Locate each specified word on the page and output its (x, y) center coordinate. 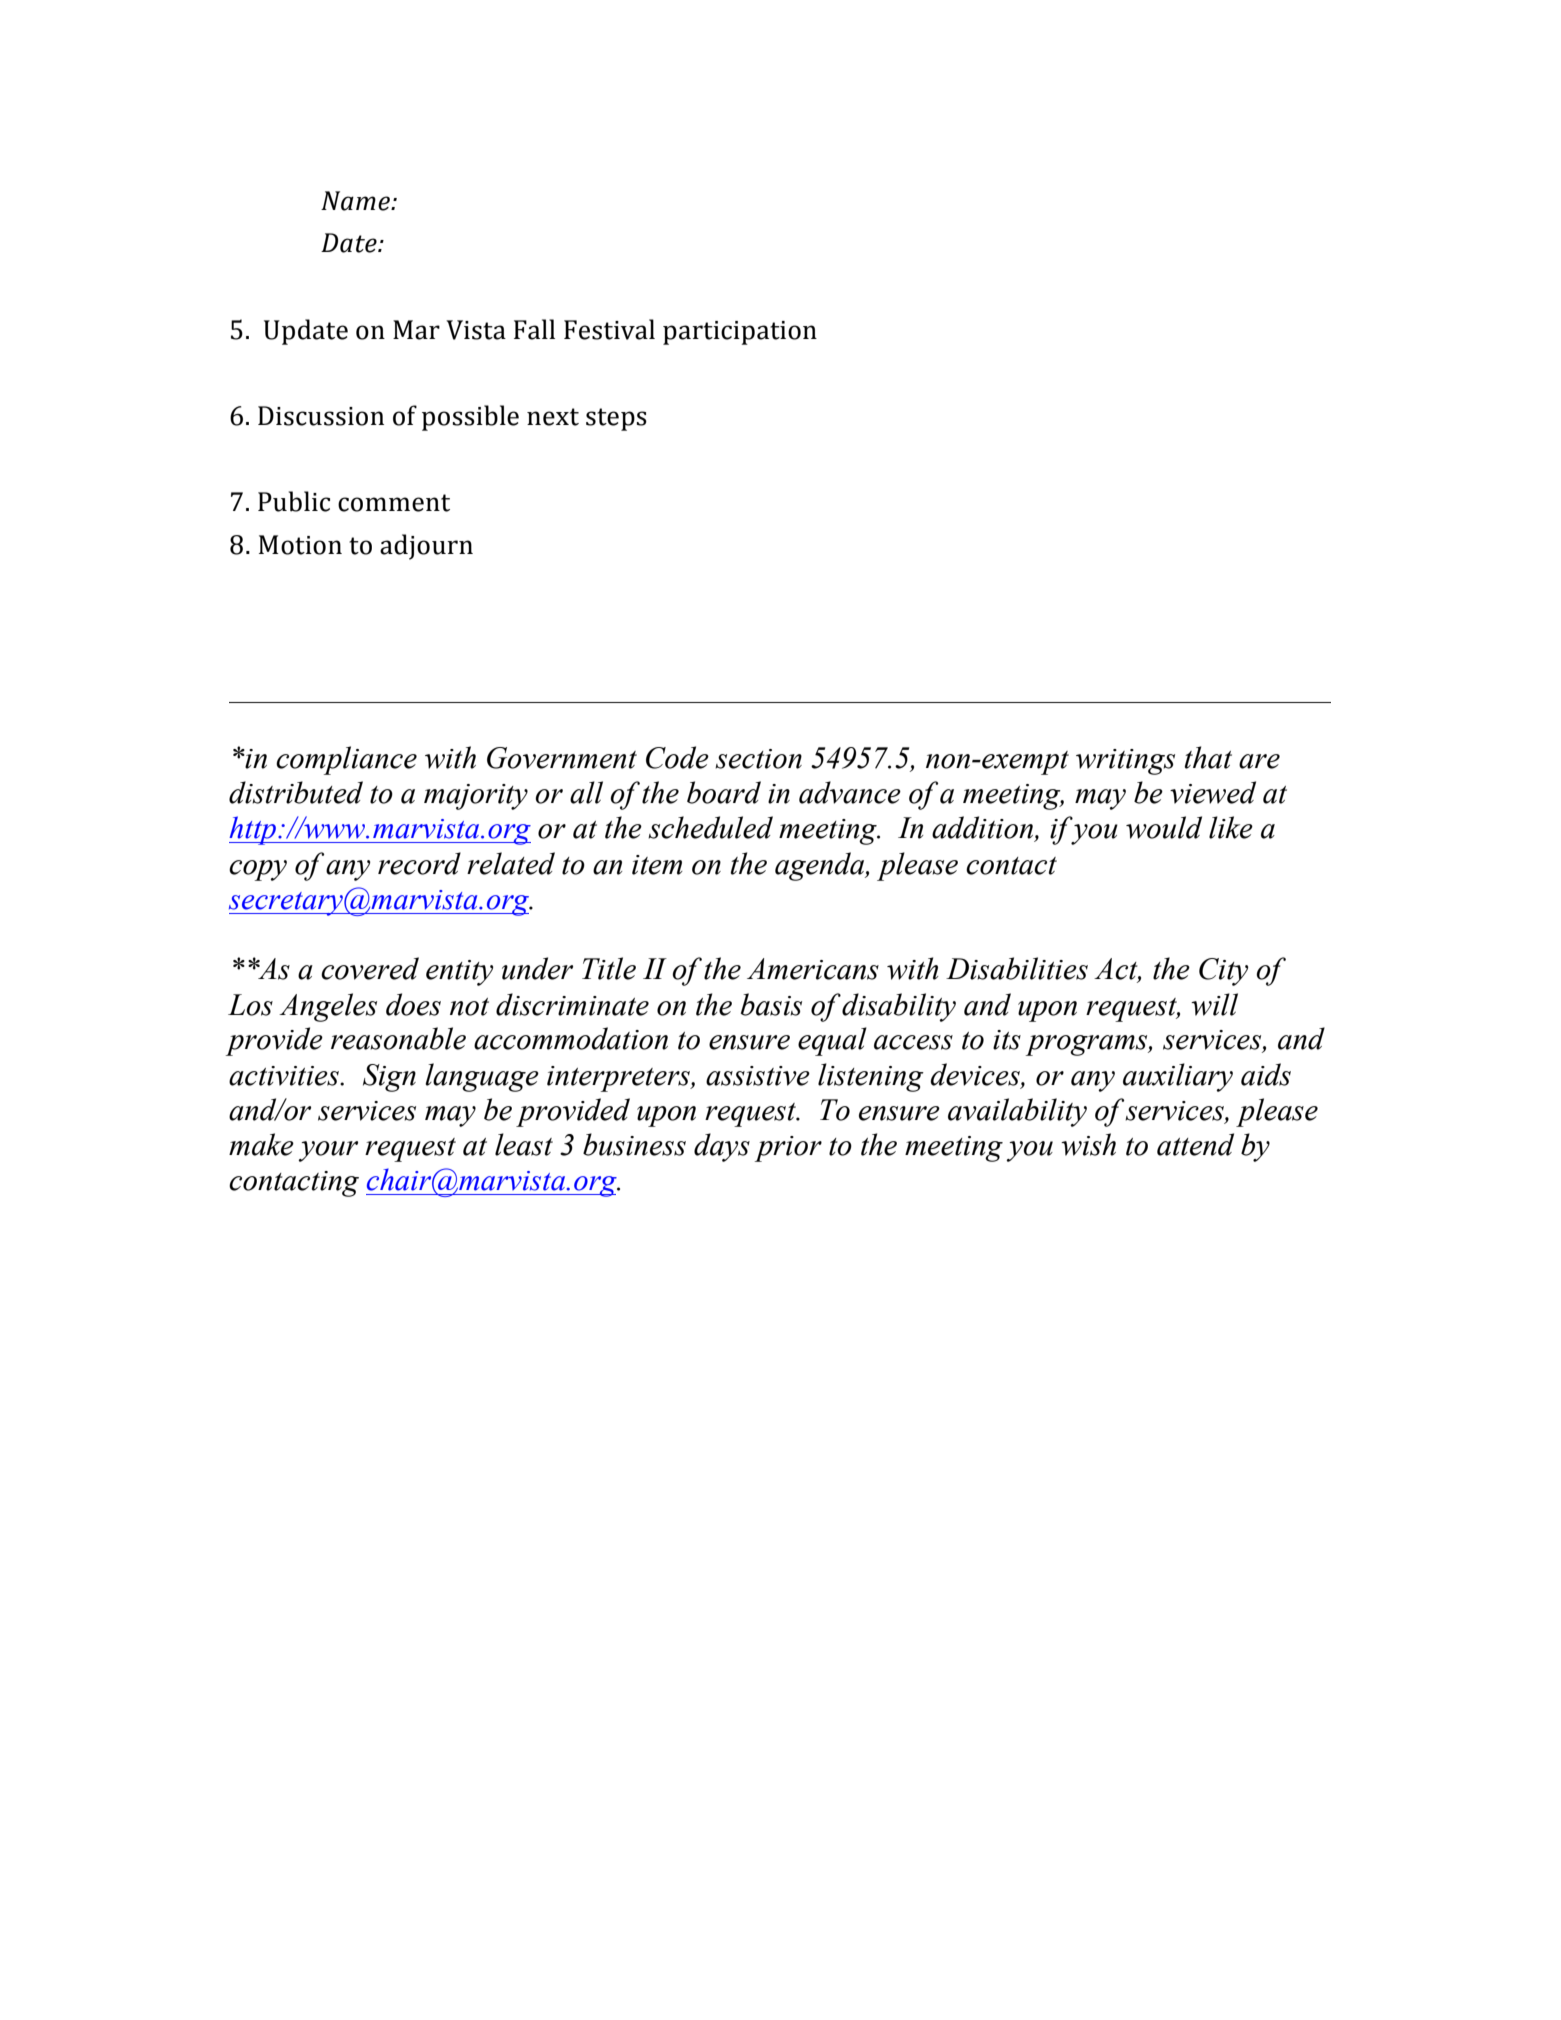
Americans (813, 969)
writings (1125, 762)
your (328, 1151)
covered (370, 968)
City (1223, 972)
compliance (346, 760)
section (758, 759)
